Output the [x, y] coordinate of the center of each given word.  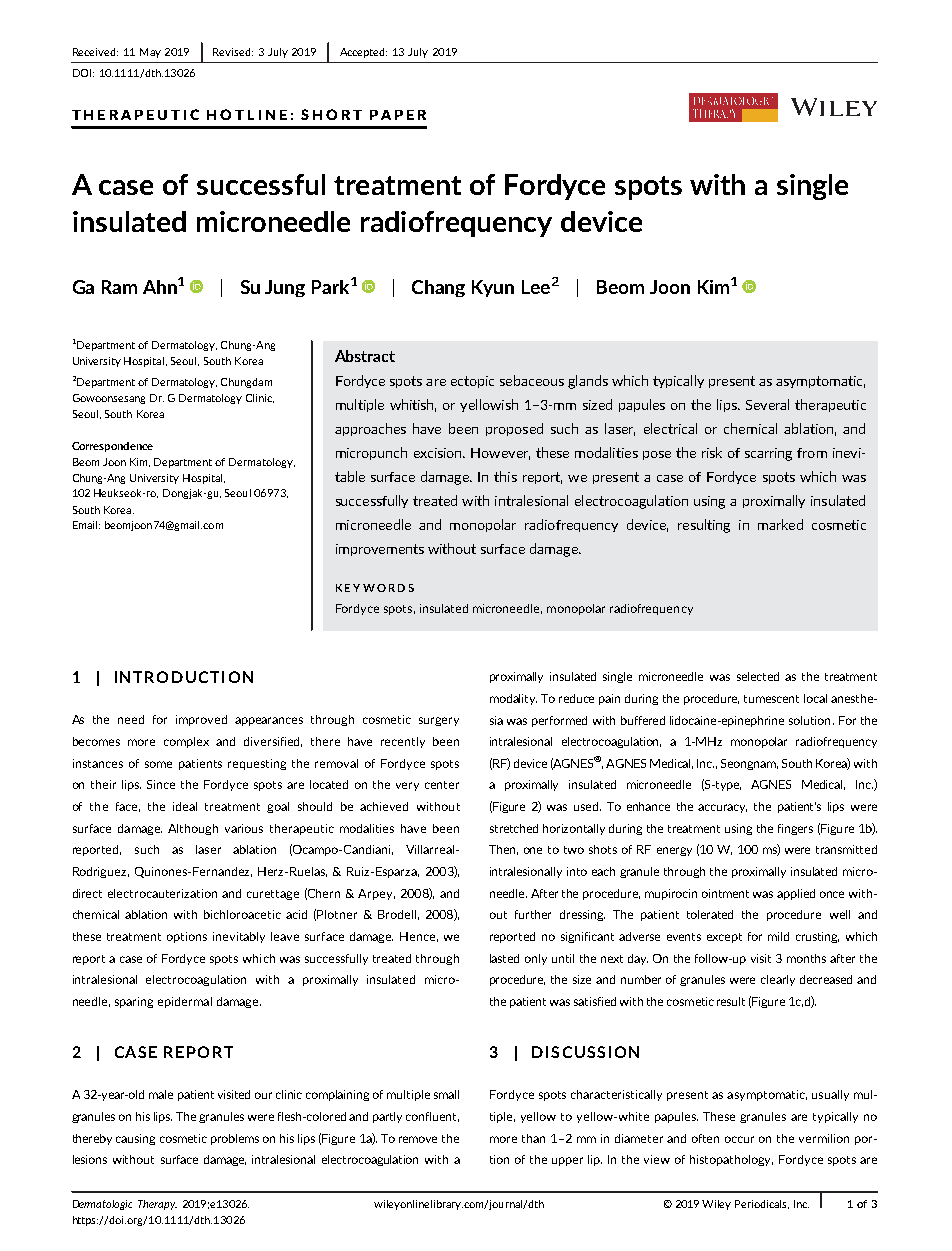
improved [201, 720]
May [150, 53]
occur [739, 1139]
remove [418, 1139]
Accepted [363, 53]
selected [758, 676]
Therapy [157, 1205]
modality [513, 699]
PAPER [398, 115]
